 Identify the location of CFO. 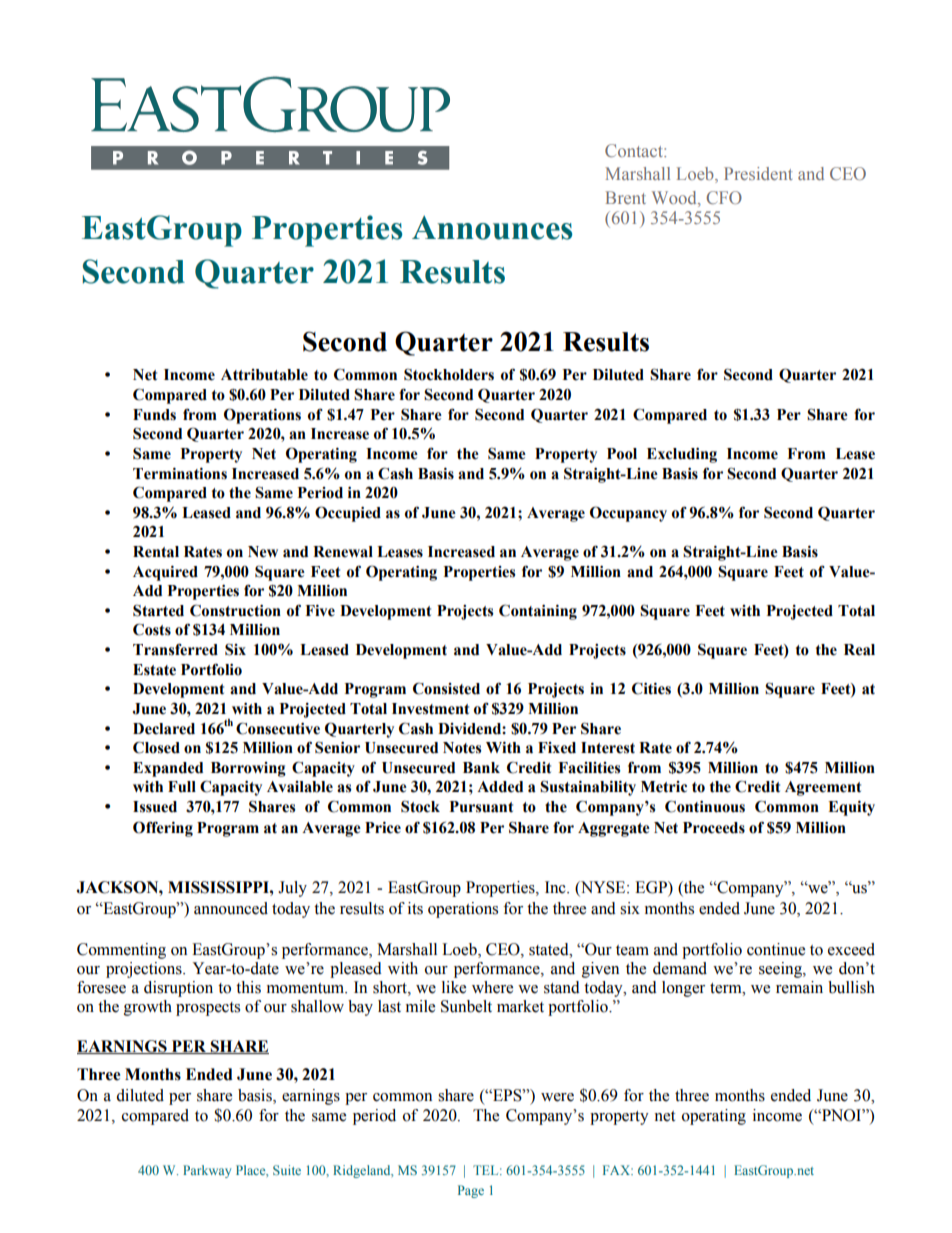
(724, 197).
